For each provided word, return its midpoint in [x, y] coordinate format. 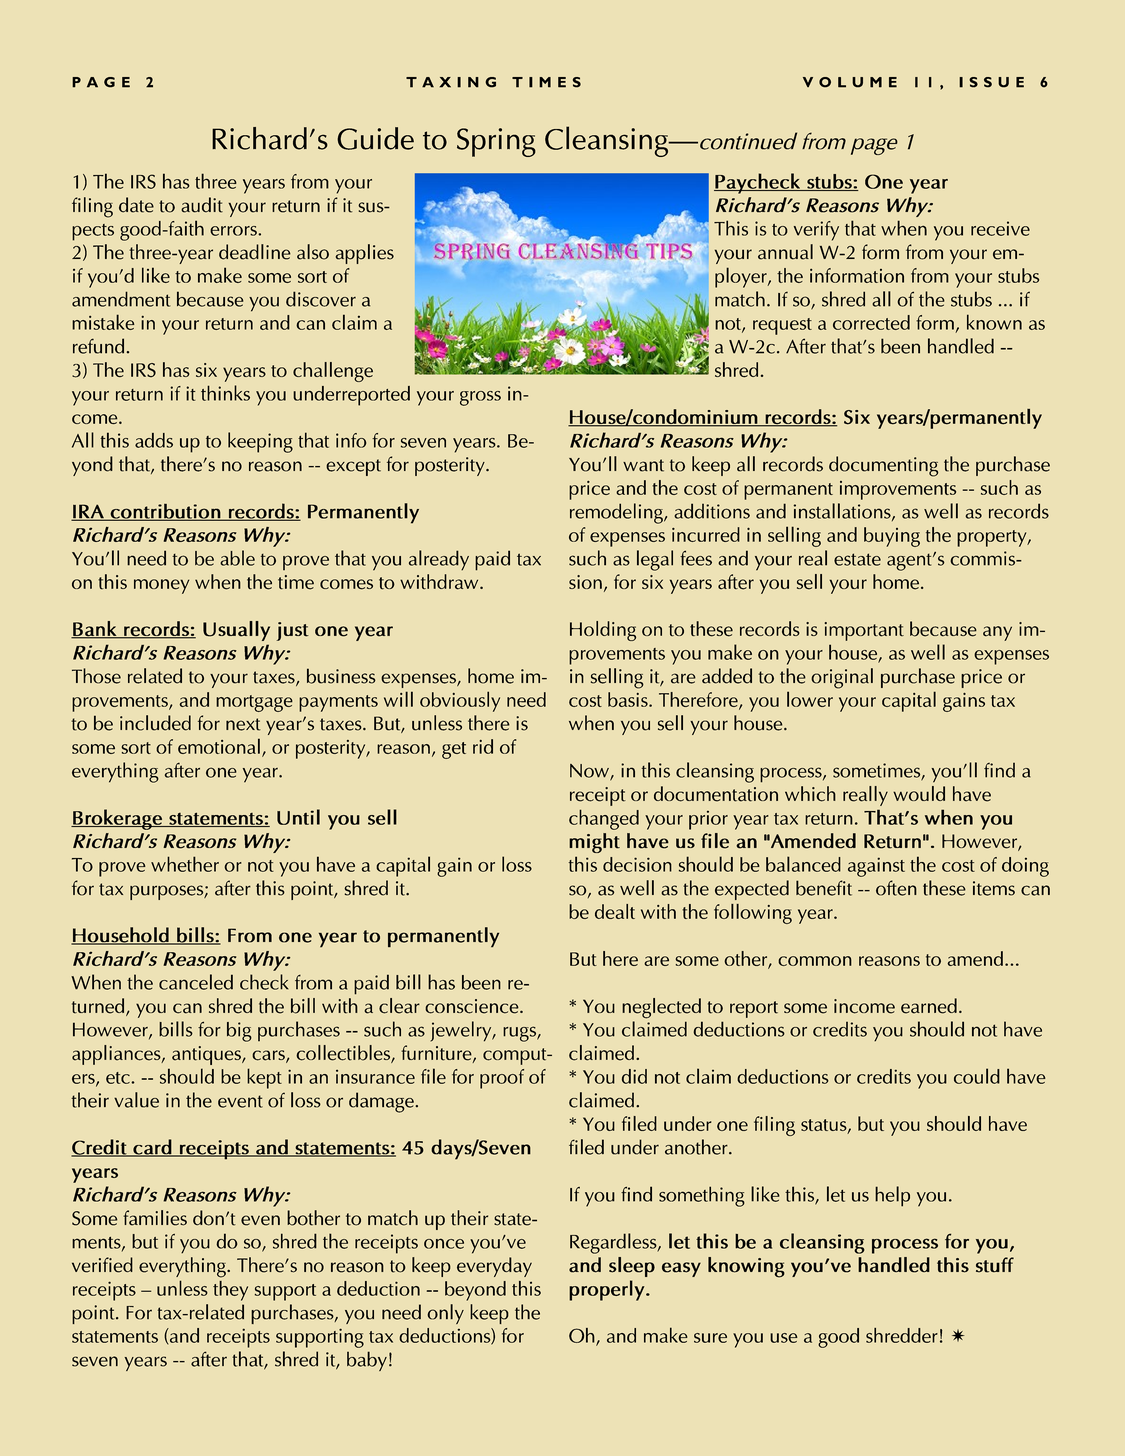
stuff [995, 1265]
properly [608, 1290]
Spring [496, 142]
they [230, 1291]
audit [202, 205]
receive [1000, 228]
